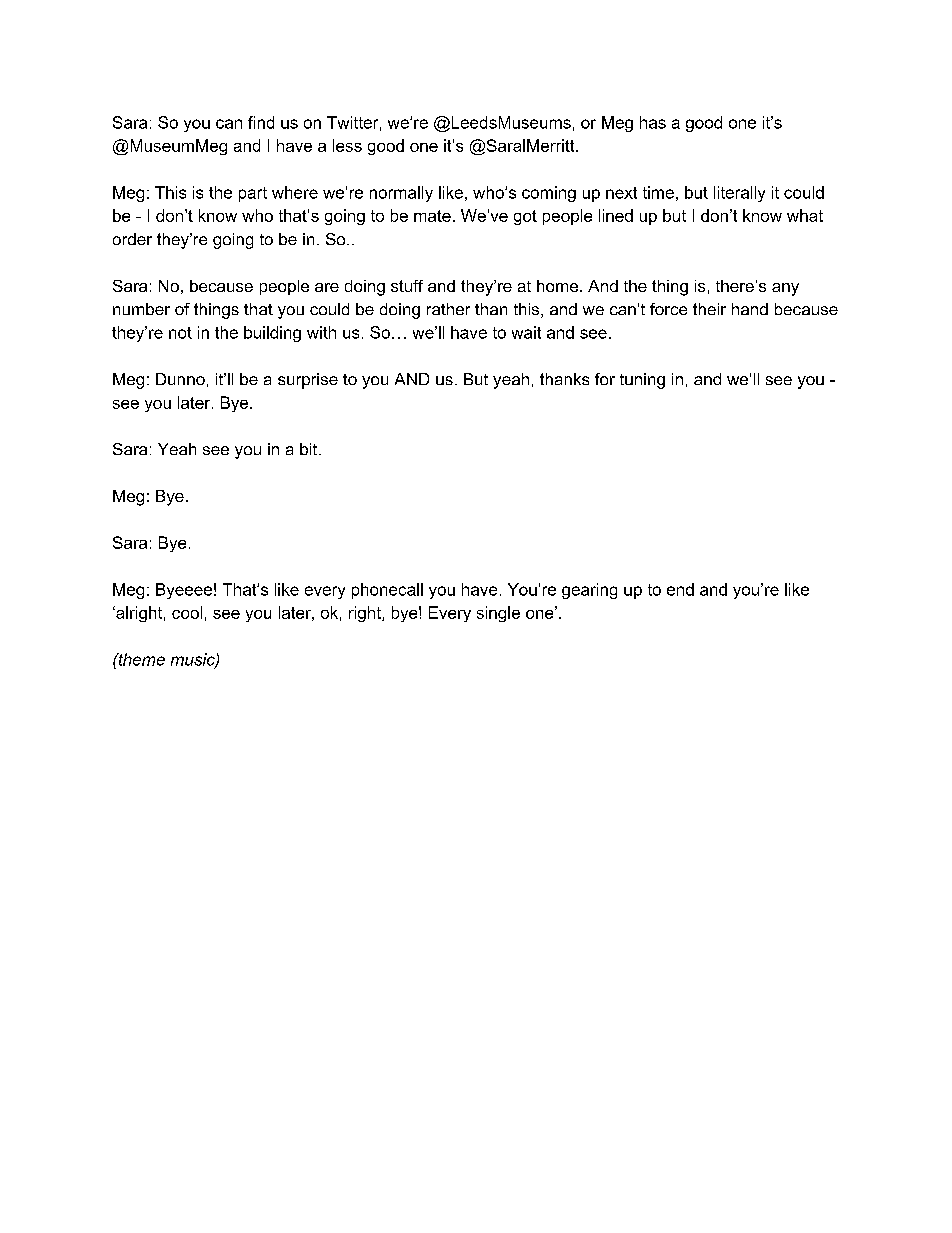  What do you see at coordinates (347, 145) in the screenshot?
I see `less` at bounding box center [347, 145].
